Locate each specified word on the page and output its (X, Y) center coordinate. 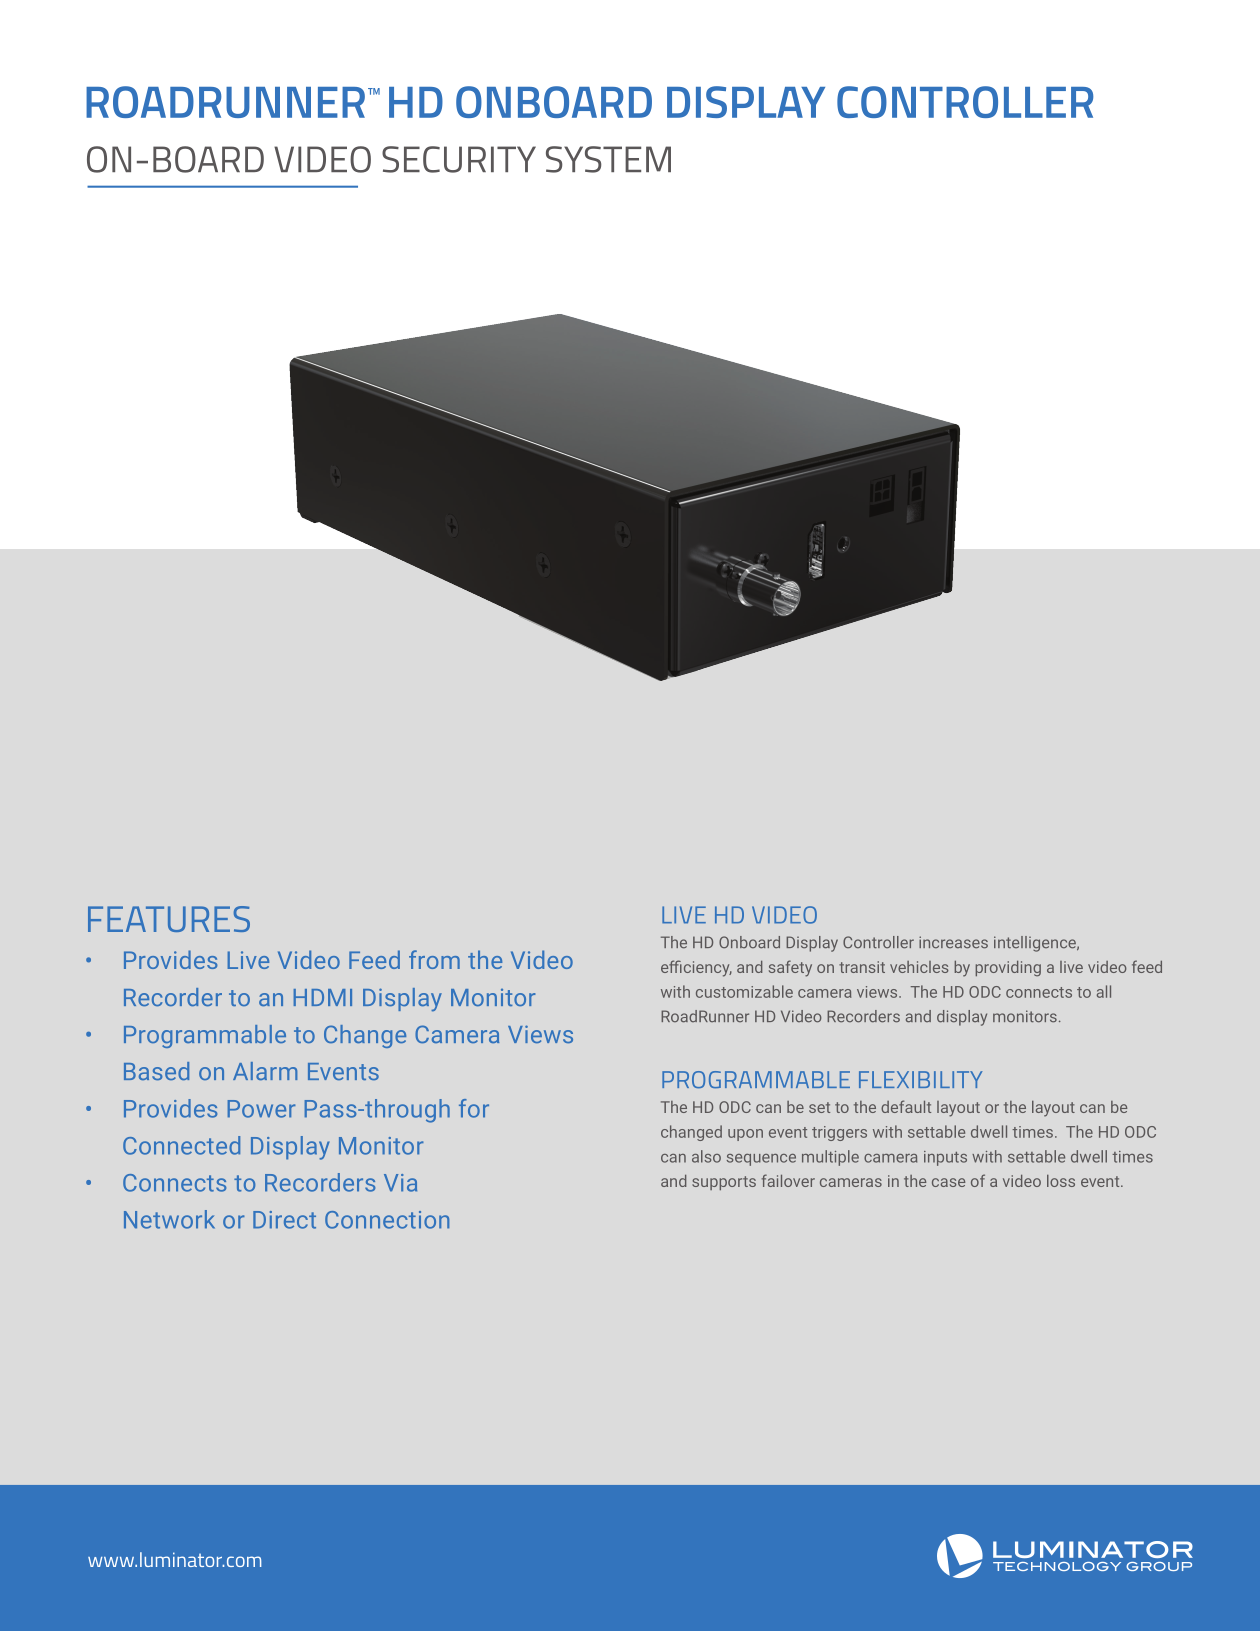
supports (724, 1183)
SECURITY (459, 159)
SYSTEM (608, 159)
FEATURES (169, 919)
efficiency (696, 968)
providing (1008, 969)
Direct (284, 1220)
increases (953, 942)
